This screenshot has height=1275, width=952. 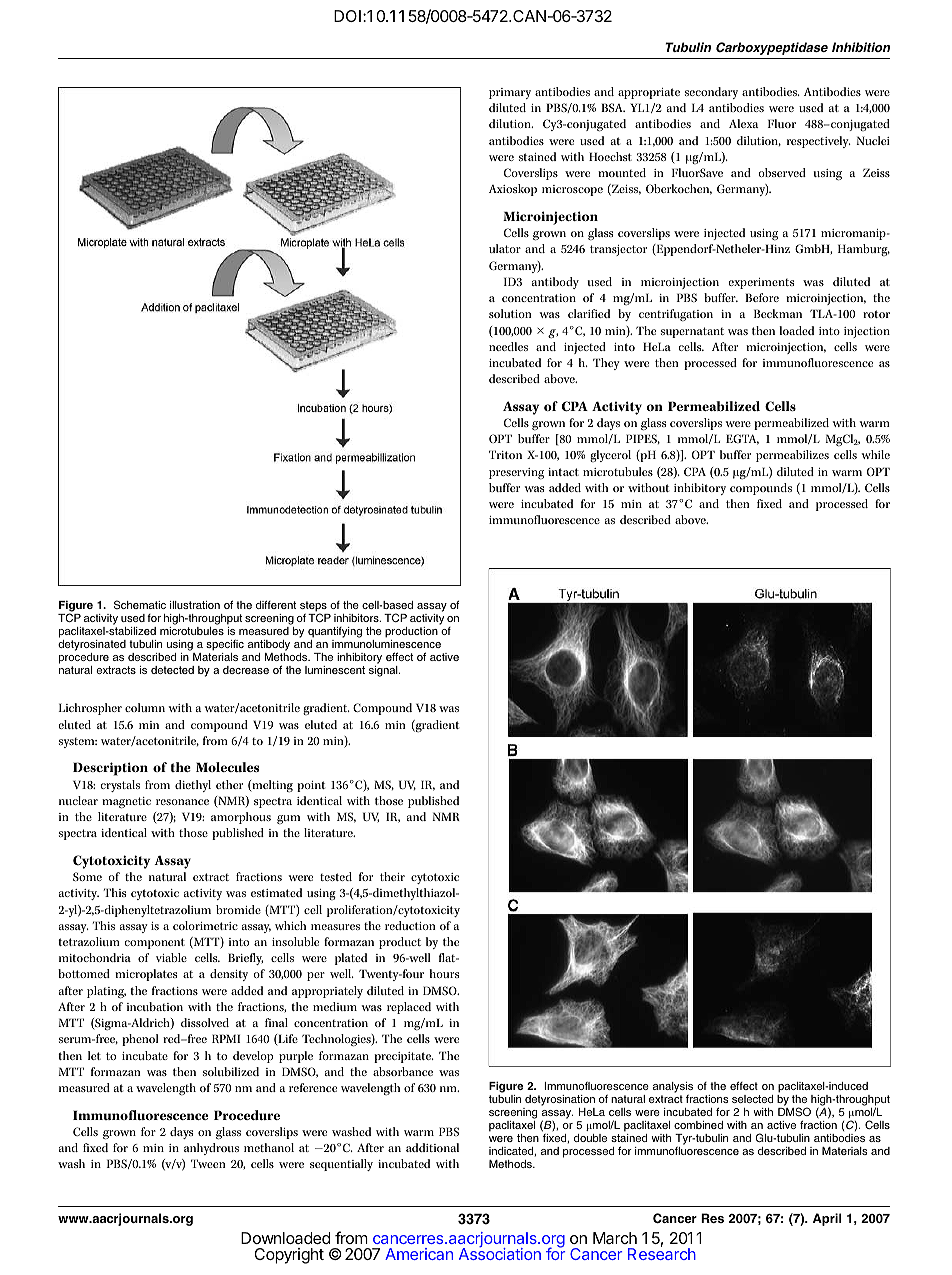 What do you see at coordinates (419, 1254) in the screenshot?
I see `American` at bounding box center [419, 1254].
